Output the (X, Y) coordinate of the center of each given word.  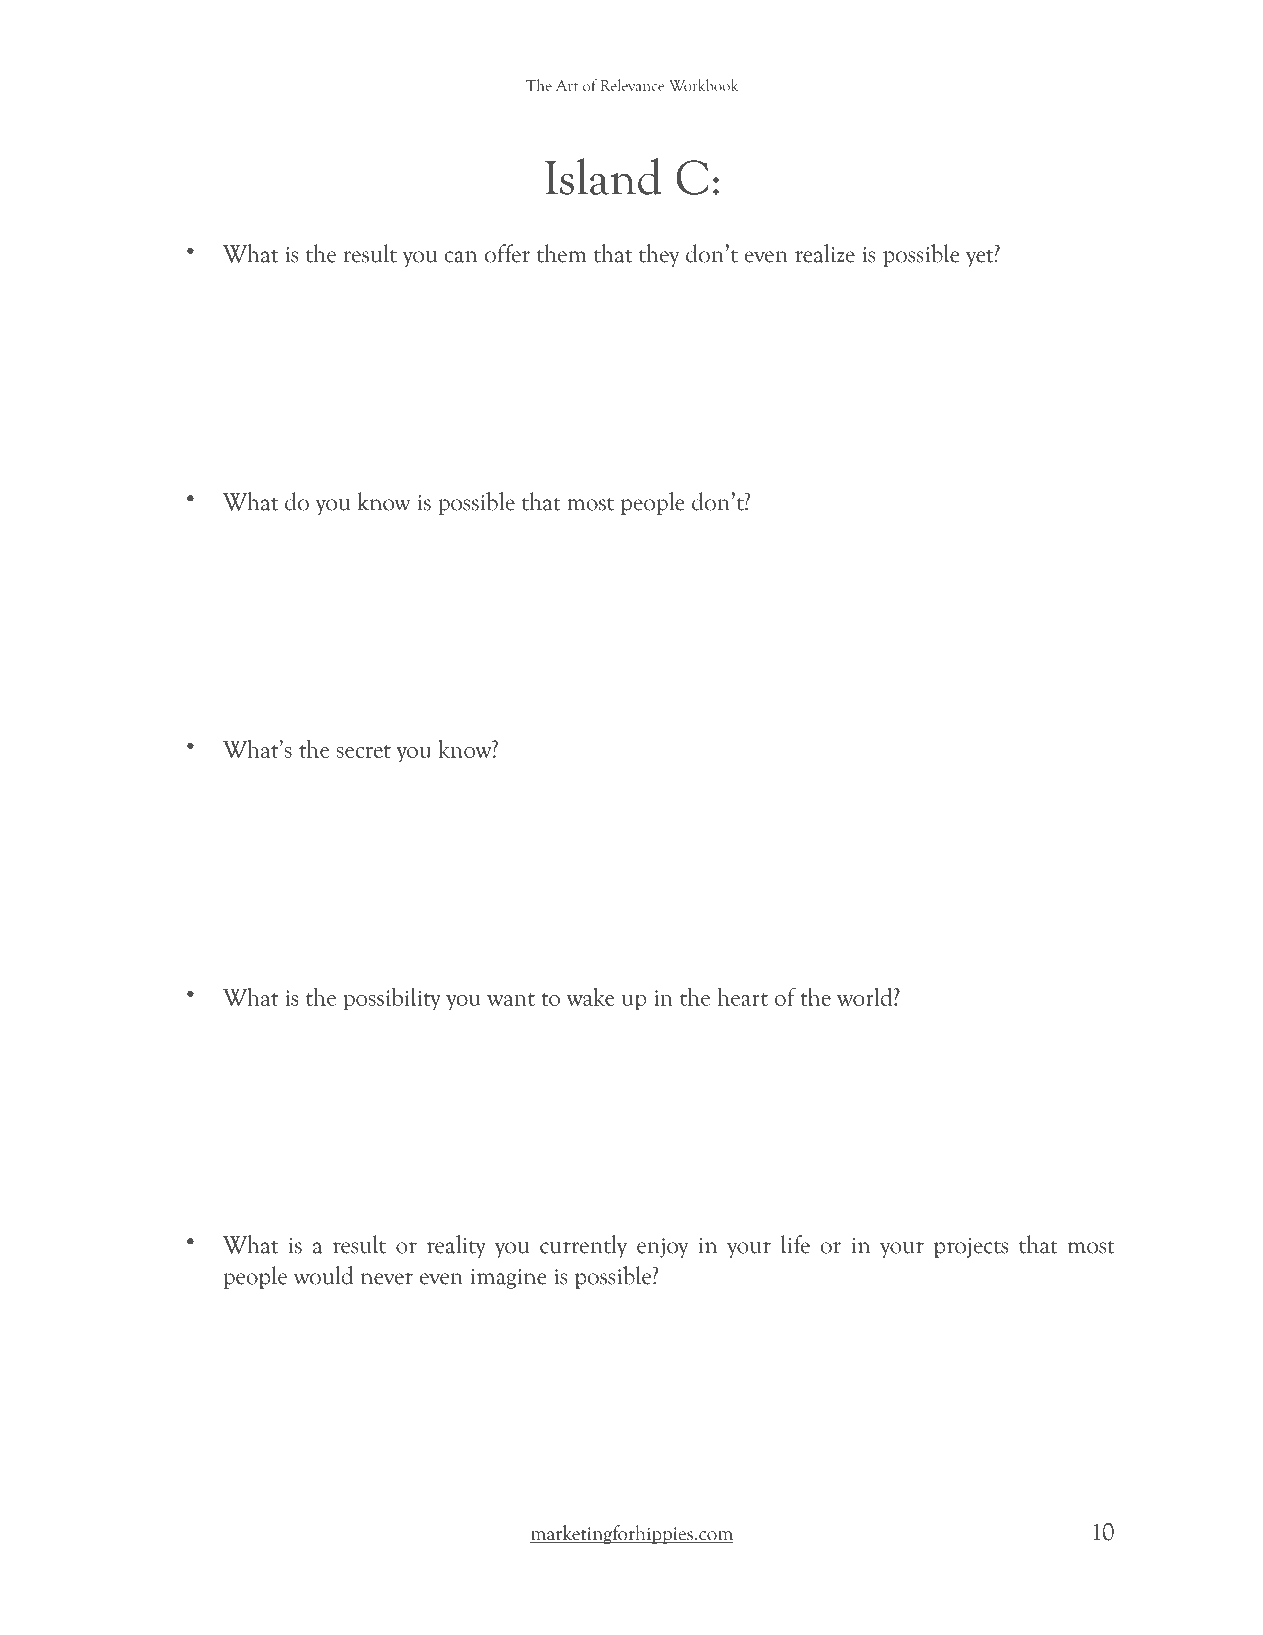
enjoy (662, 1248)
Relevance (632, 85)
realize (825, 253)
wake (591, 997)
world (866, 997)
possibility (392, 999)
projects (971, 1248)
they (659, 255)
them (562, 253)
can (461, 257)
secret (363, 751)
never (387, 1279)
